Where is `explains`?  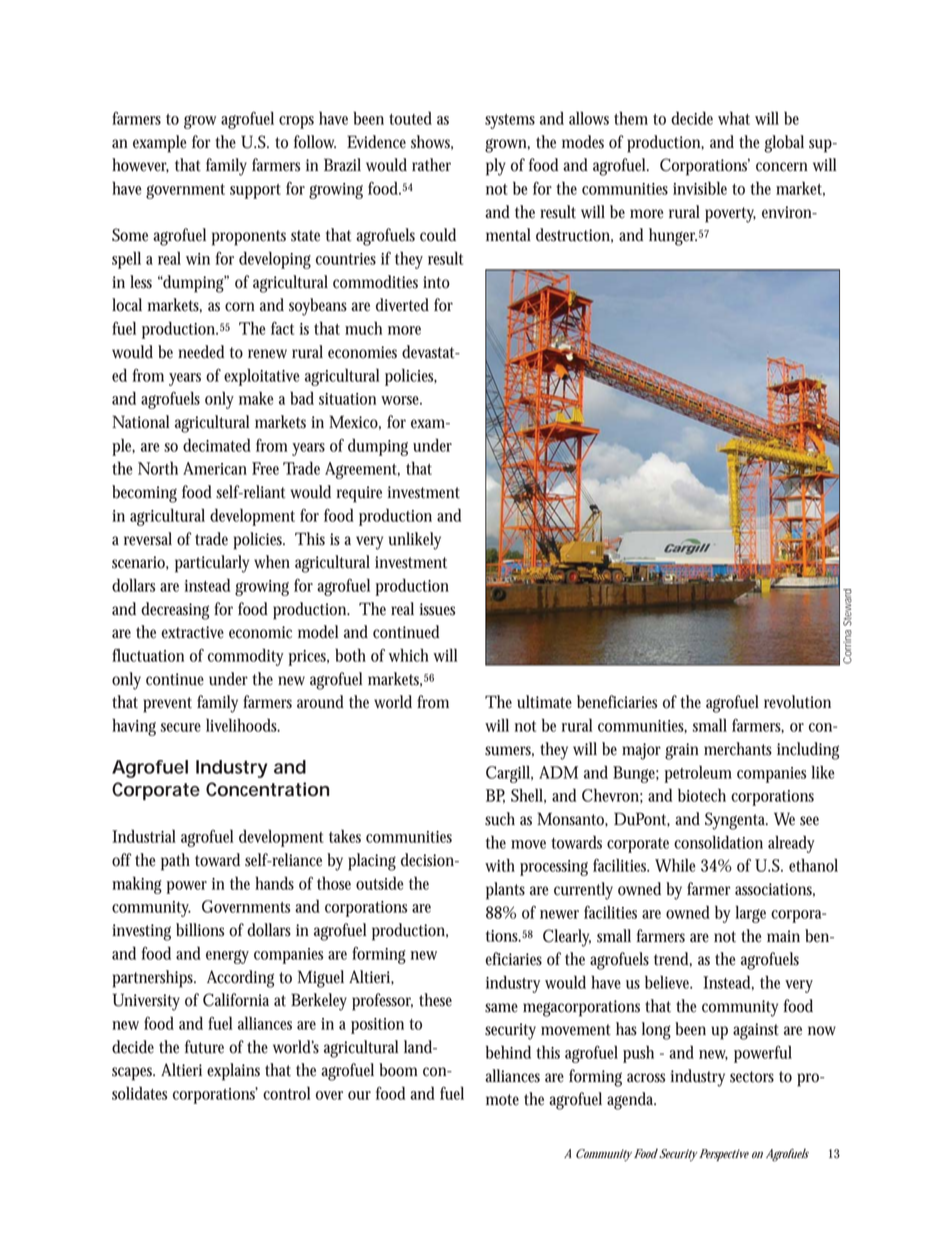
explains is located at coordinates (233, 1072).
